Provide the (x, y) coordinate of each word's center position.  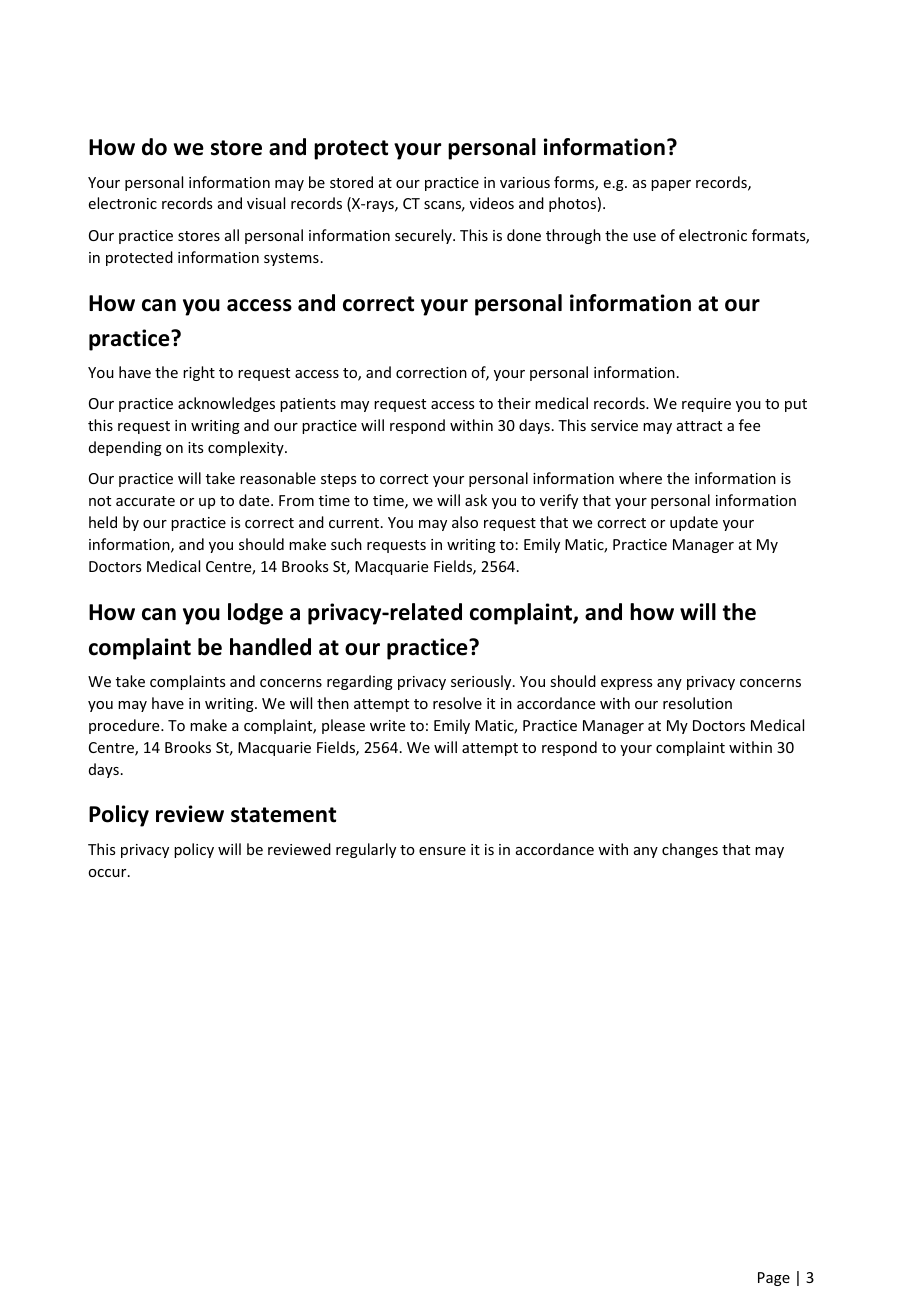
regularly (366, 850)
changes (690, 850)
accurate (145, 501)
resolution (697, 703)
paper (671, 185)
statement (283, 815)
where (640, 478)
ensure (442, 851)
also (465, 522)
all (232, 235)
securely (424, 236)
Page (774, 1279)
